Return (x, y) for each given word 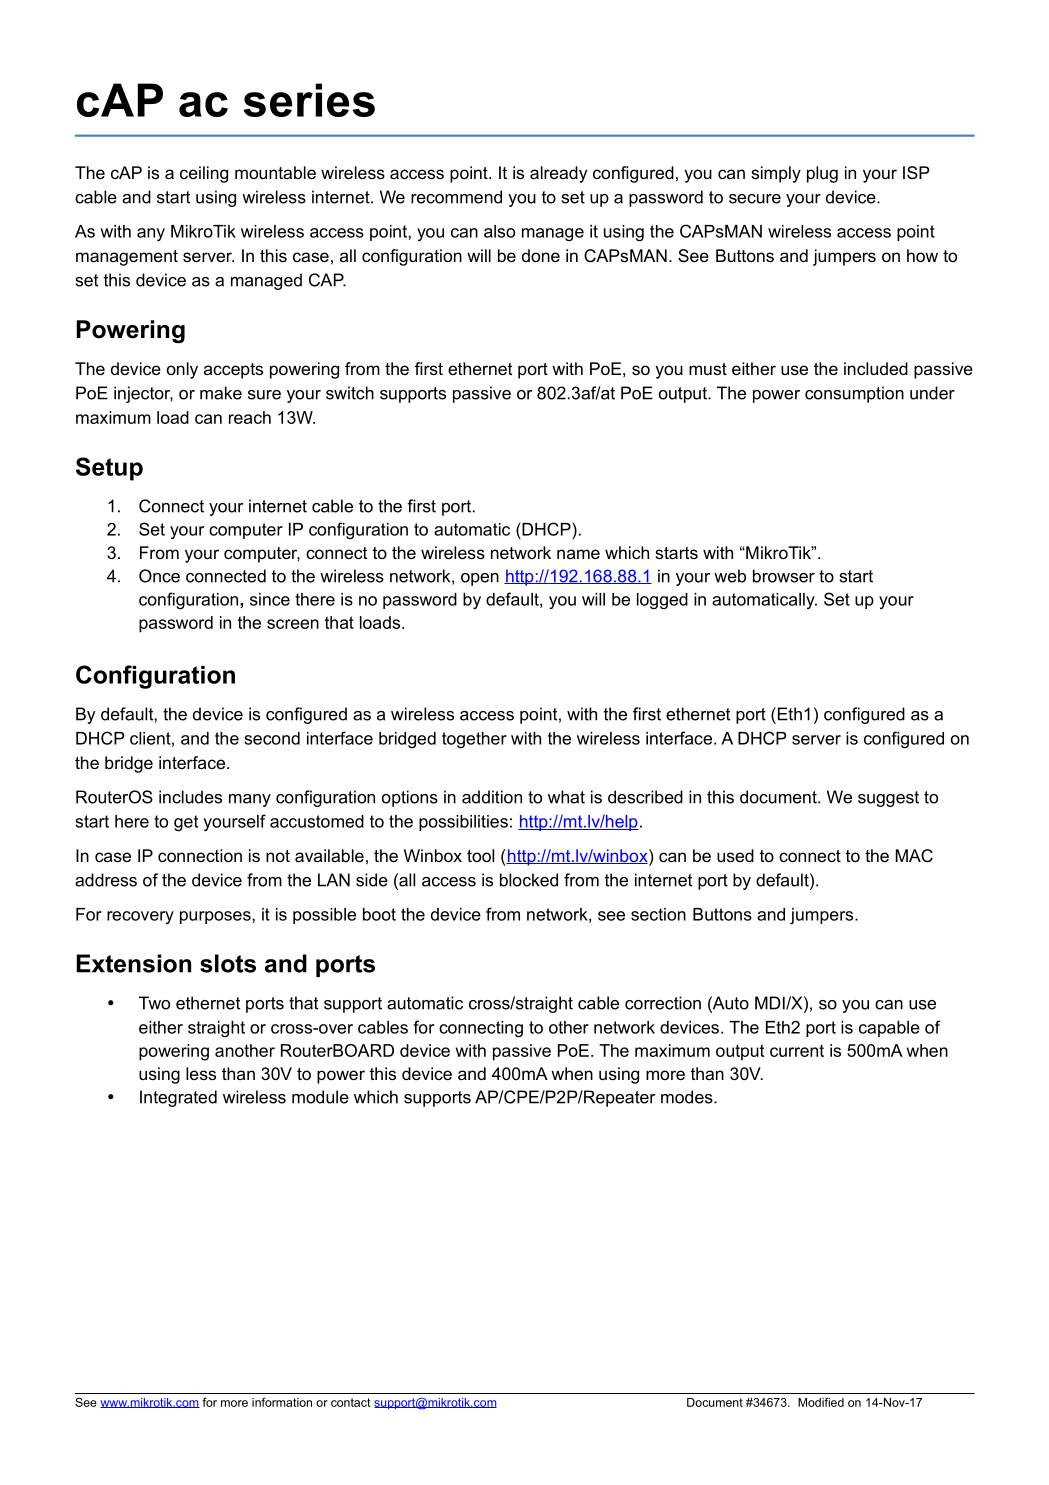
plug (822, 174)
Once (159, 576)
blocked (529, 880)
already (558, 174)
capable (889, 1029)
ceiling (204, 174)
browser (784, 576)
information (282, 1402)
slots (228, 963)
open (480, 579)
